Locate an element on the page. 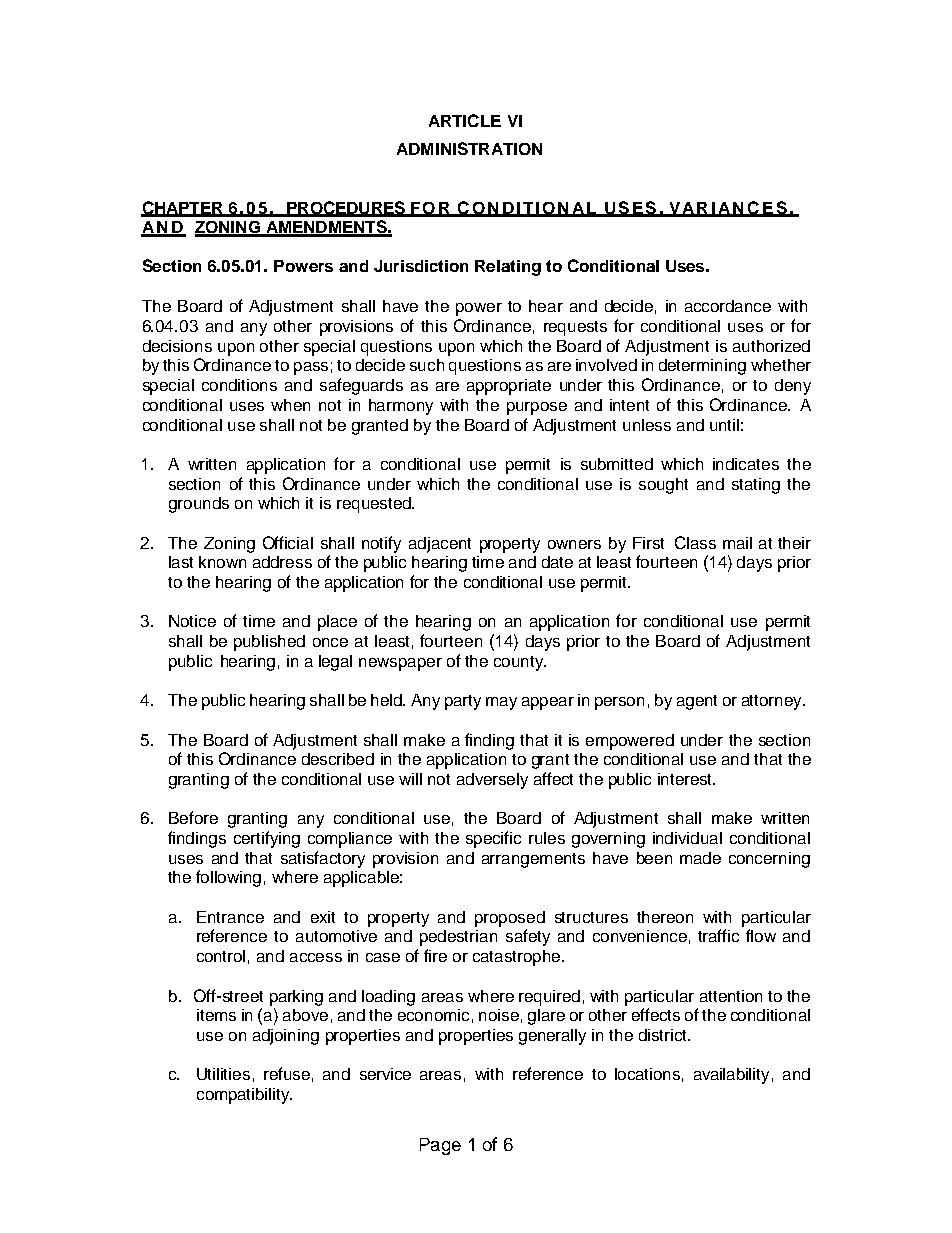  CHAPTER is located at coordinates (183, 208).
